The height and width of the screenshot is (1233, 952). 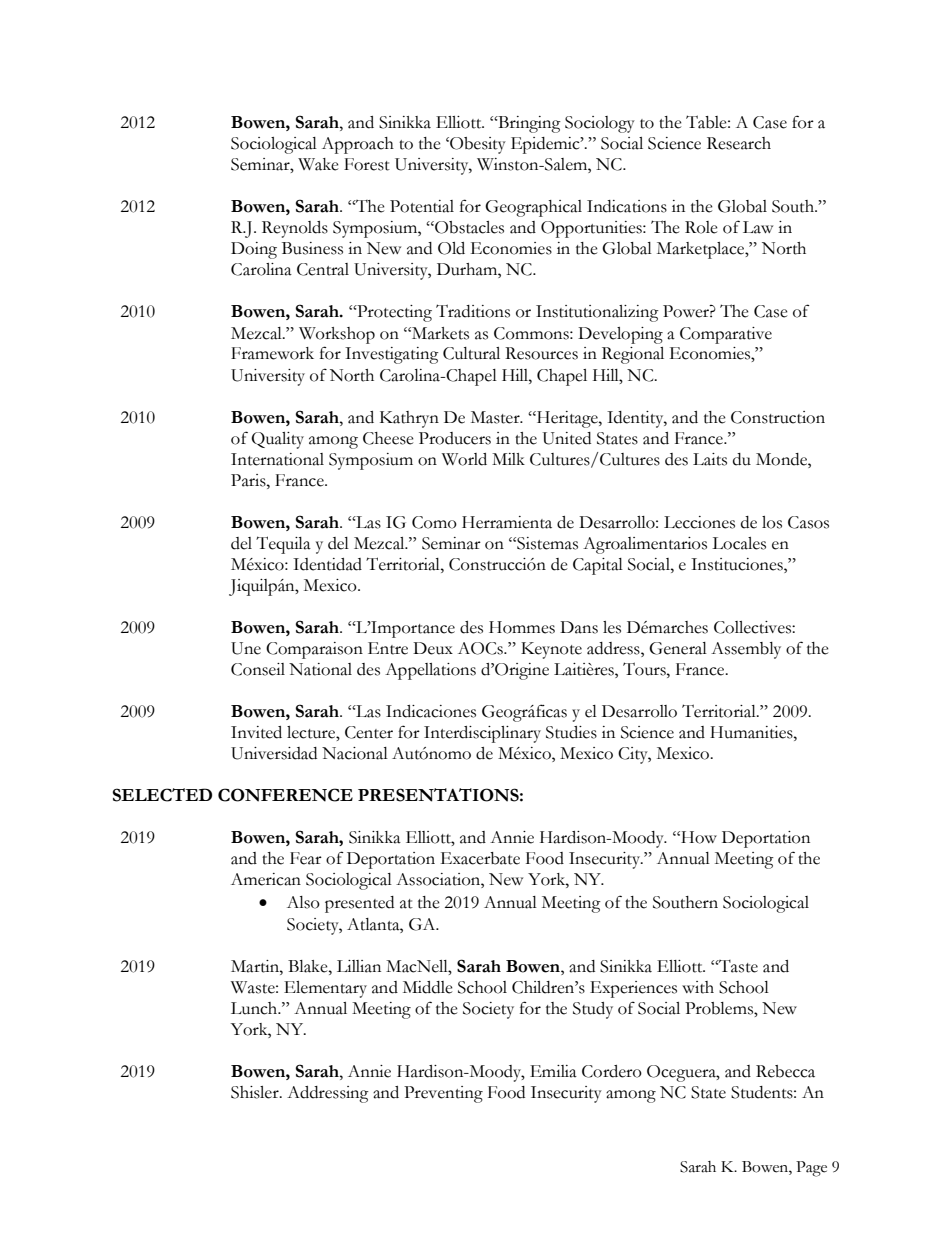 What do you see at coordinates (309, 966) in the screenshot?
I see `Blake` at bounding box center [309, 966].
